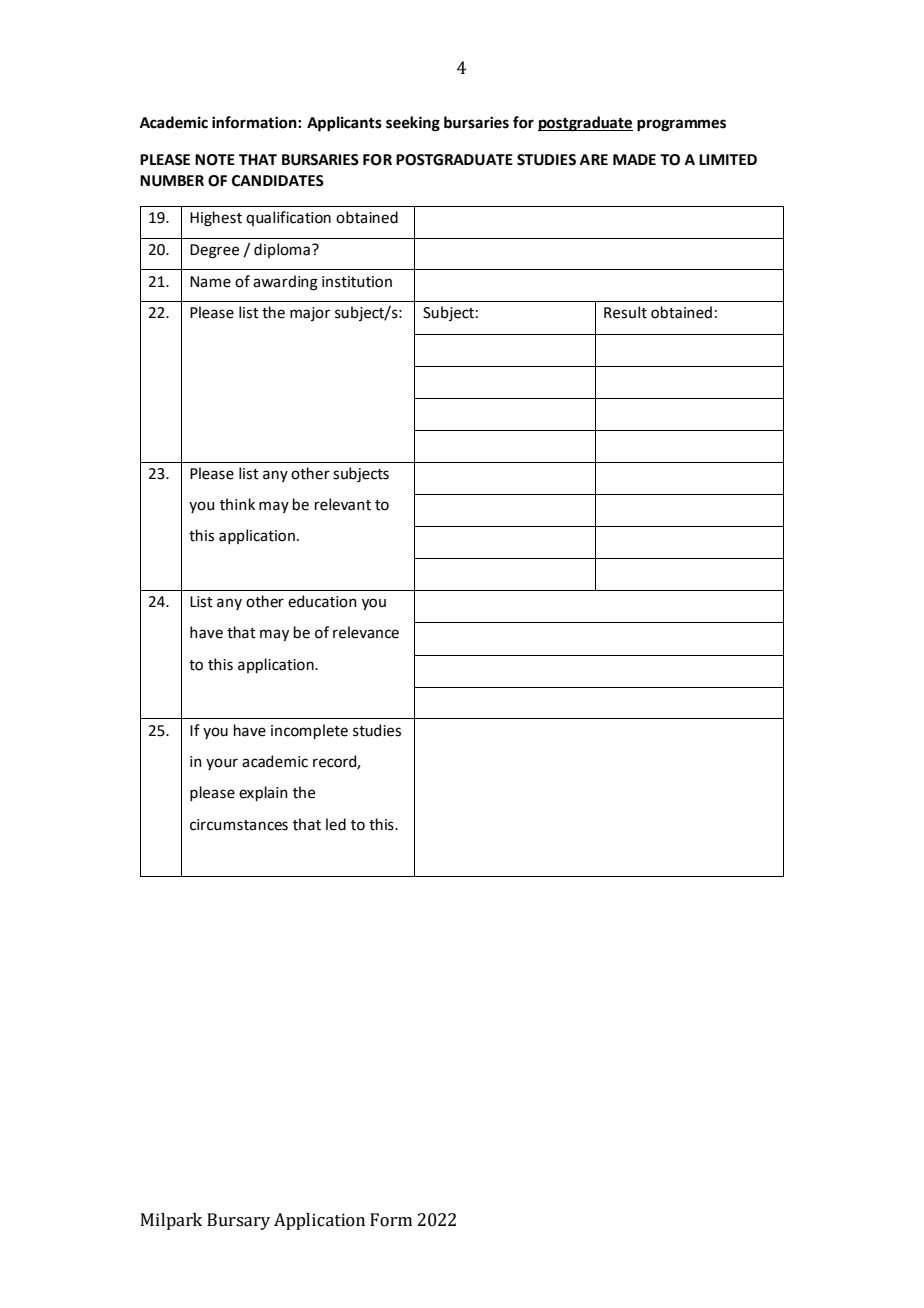  What do you see at coordinates (336, 824) in the screenshot?
I see `led` at bounding box center [336, 824].
